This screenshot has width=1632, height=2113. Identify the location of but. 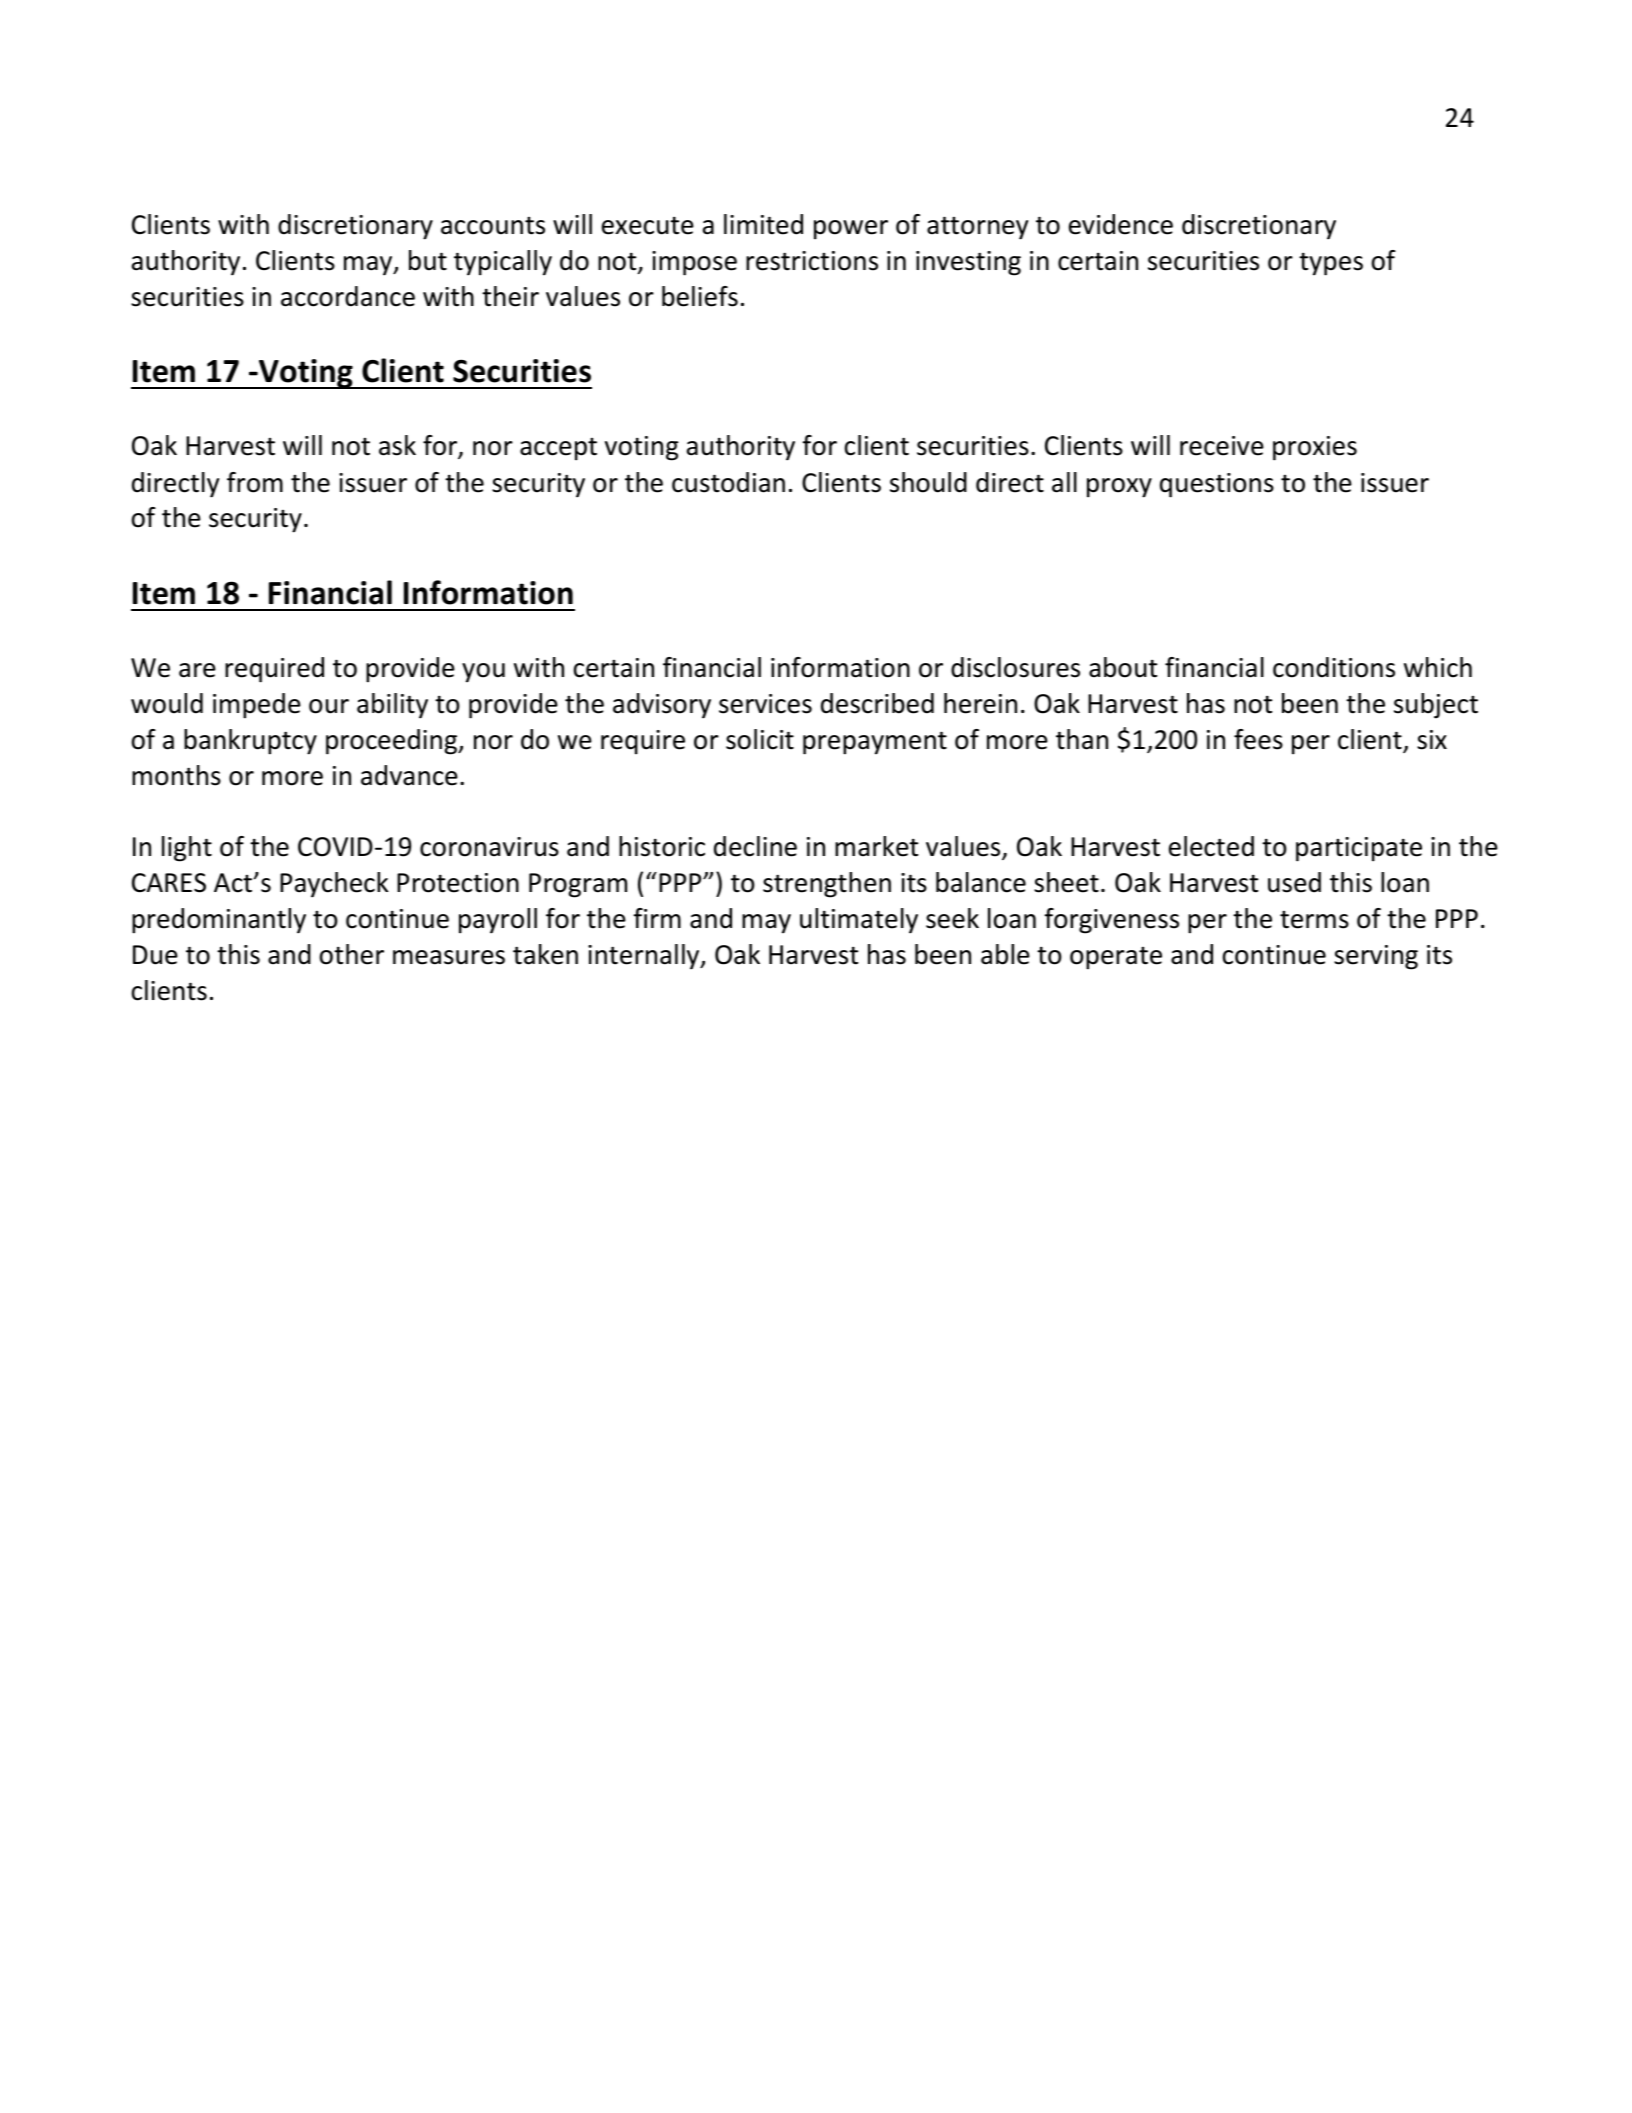
(428, 260).
